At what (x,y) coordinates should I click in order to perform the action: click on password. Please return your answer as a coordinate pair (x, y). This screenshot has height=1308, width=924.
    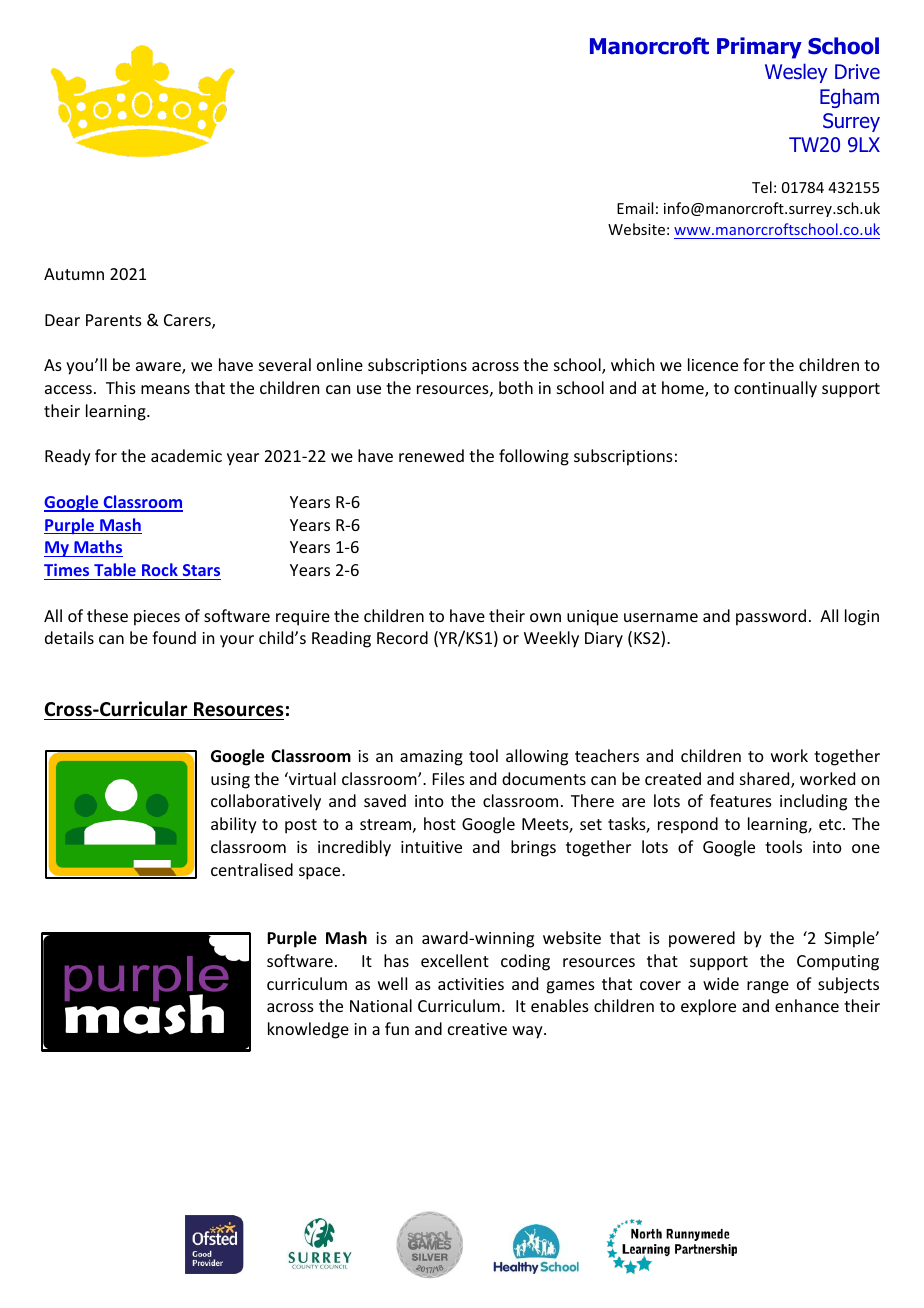
    Looking at the image, I should click on (771, 617).
